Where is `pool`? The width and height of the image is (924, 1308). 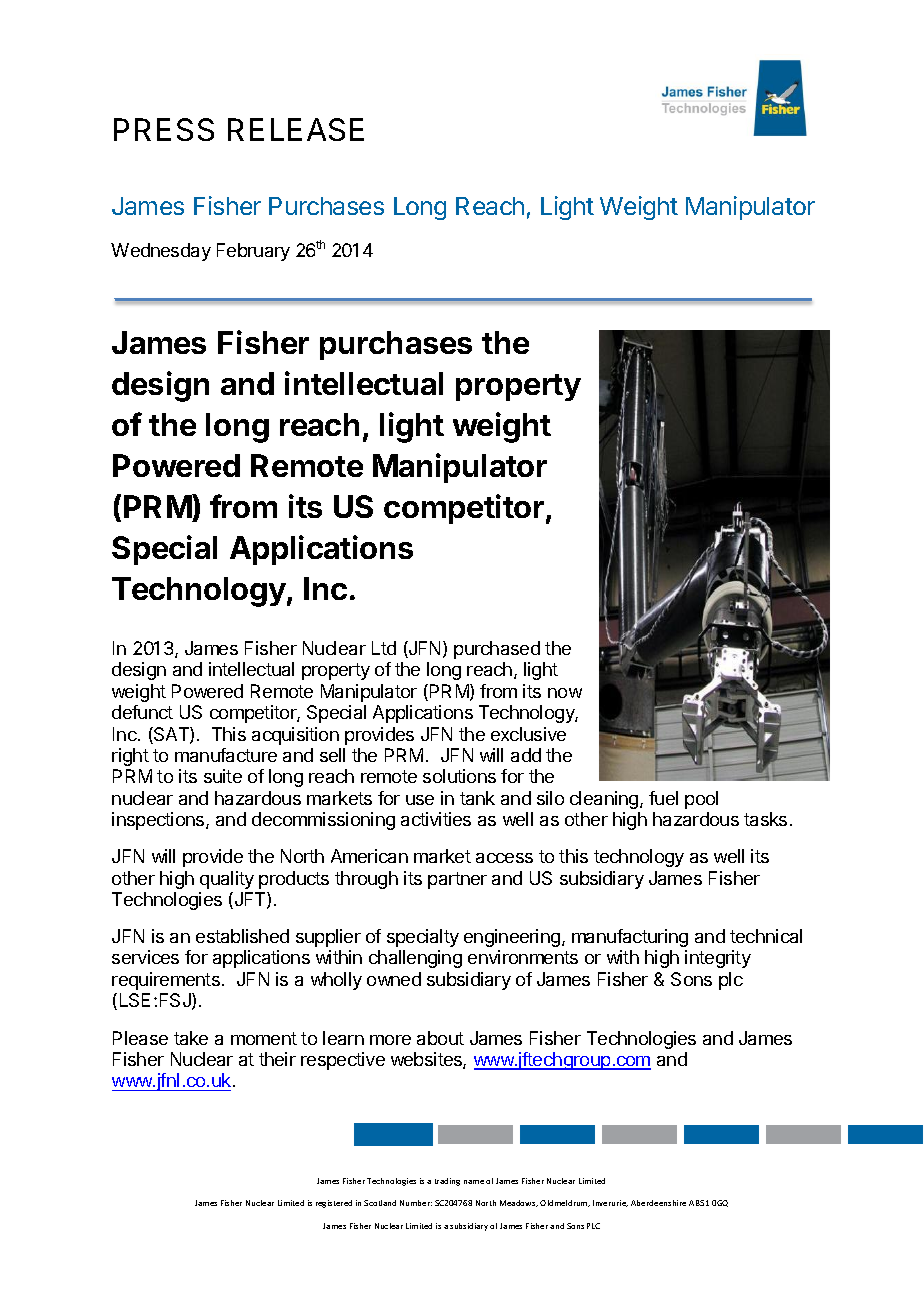 pool is located at coordinates (701, 800).
